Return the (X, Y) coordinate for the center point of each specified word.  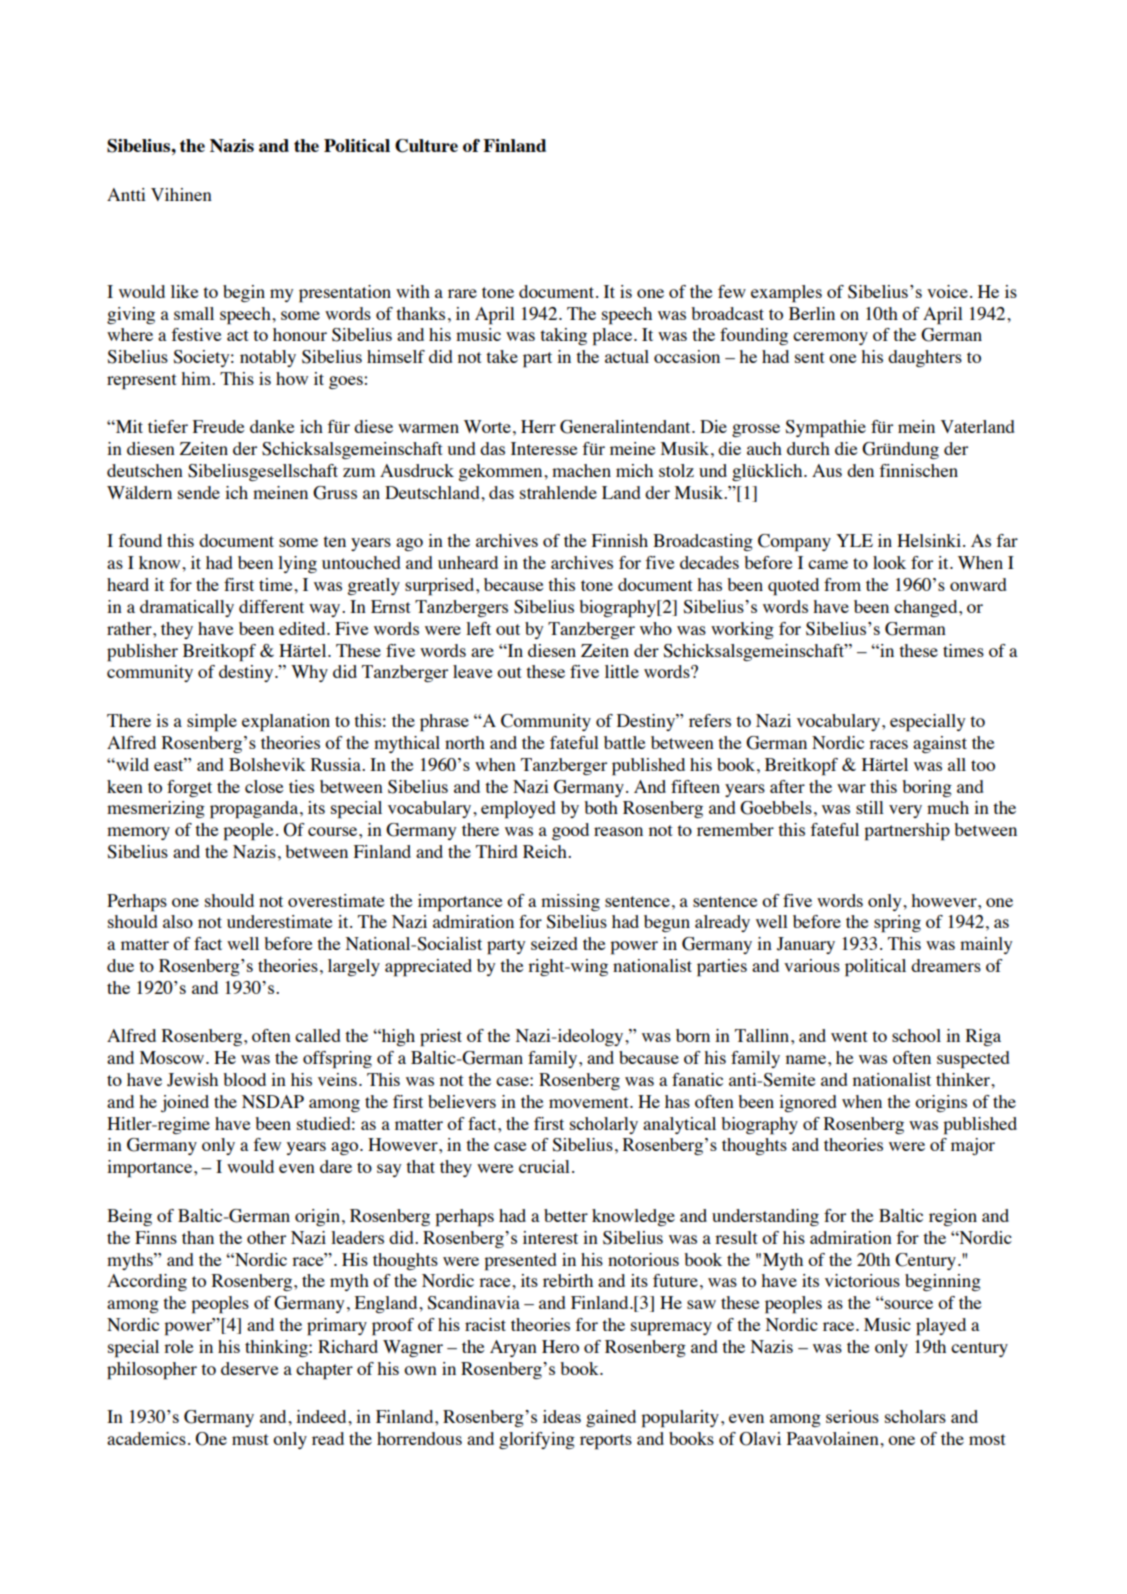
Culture (426, 146)
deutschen (145, 470)
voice (947, 291)
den (860, 470)
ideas (562, 1416)
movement (590, 1102)
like (184, 291)
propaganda (255, 810)
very (905, 811)
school (916, 1035)
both (601, 807)
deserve (249, 1368)
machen (581, 470)
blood (244, 1079)
